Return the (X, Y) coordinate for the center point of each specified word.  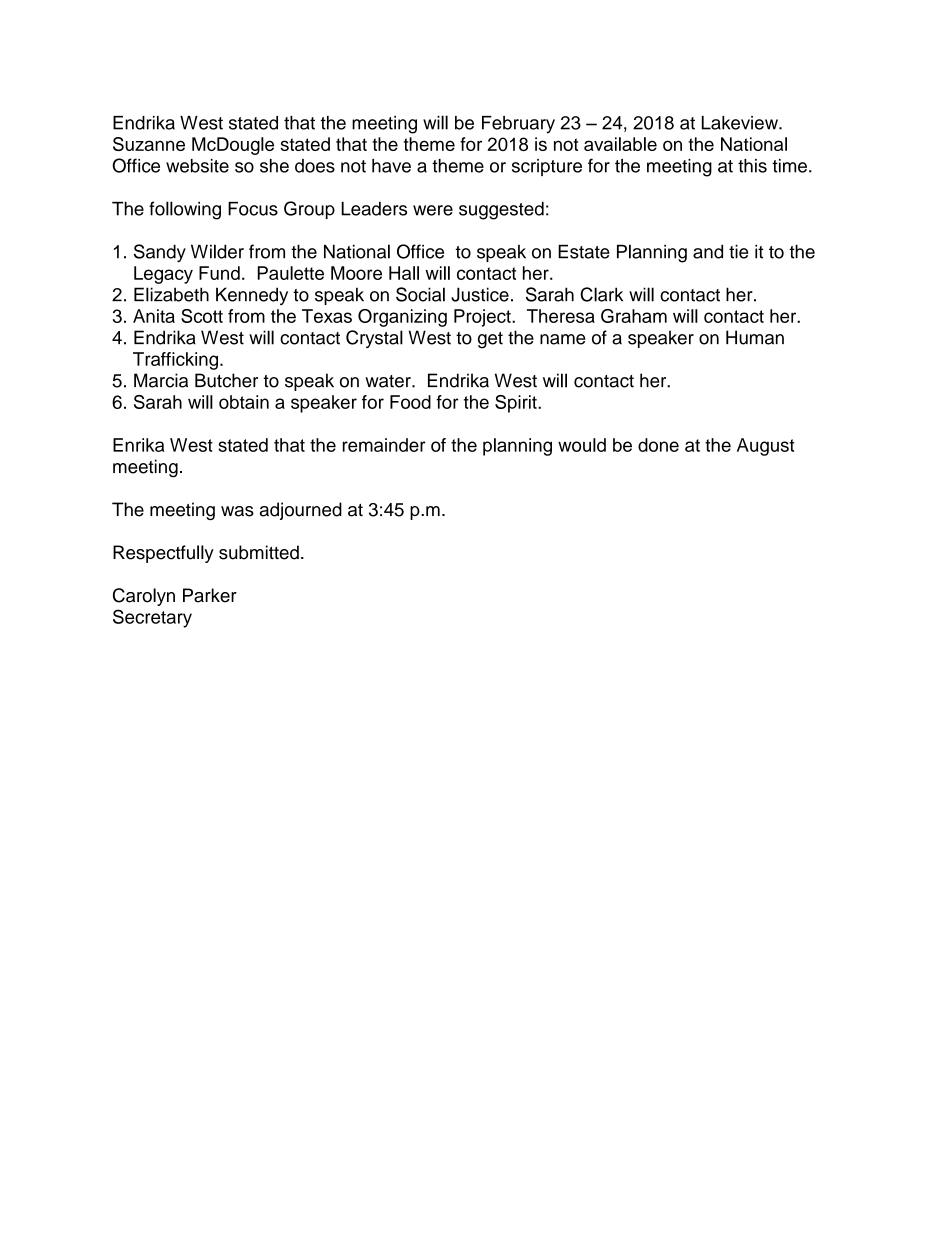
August (766, 447)
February (518, 125)
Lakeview (741, 123)
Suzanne (149, 144)
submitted (259, 552)
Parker (210, 595)
